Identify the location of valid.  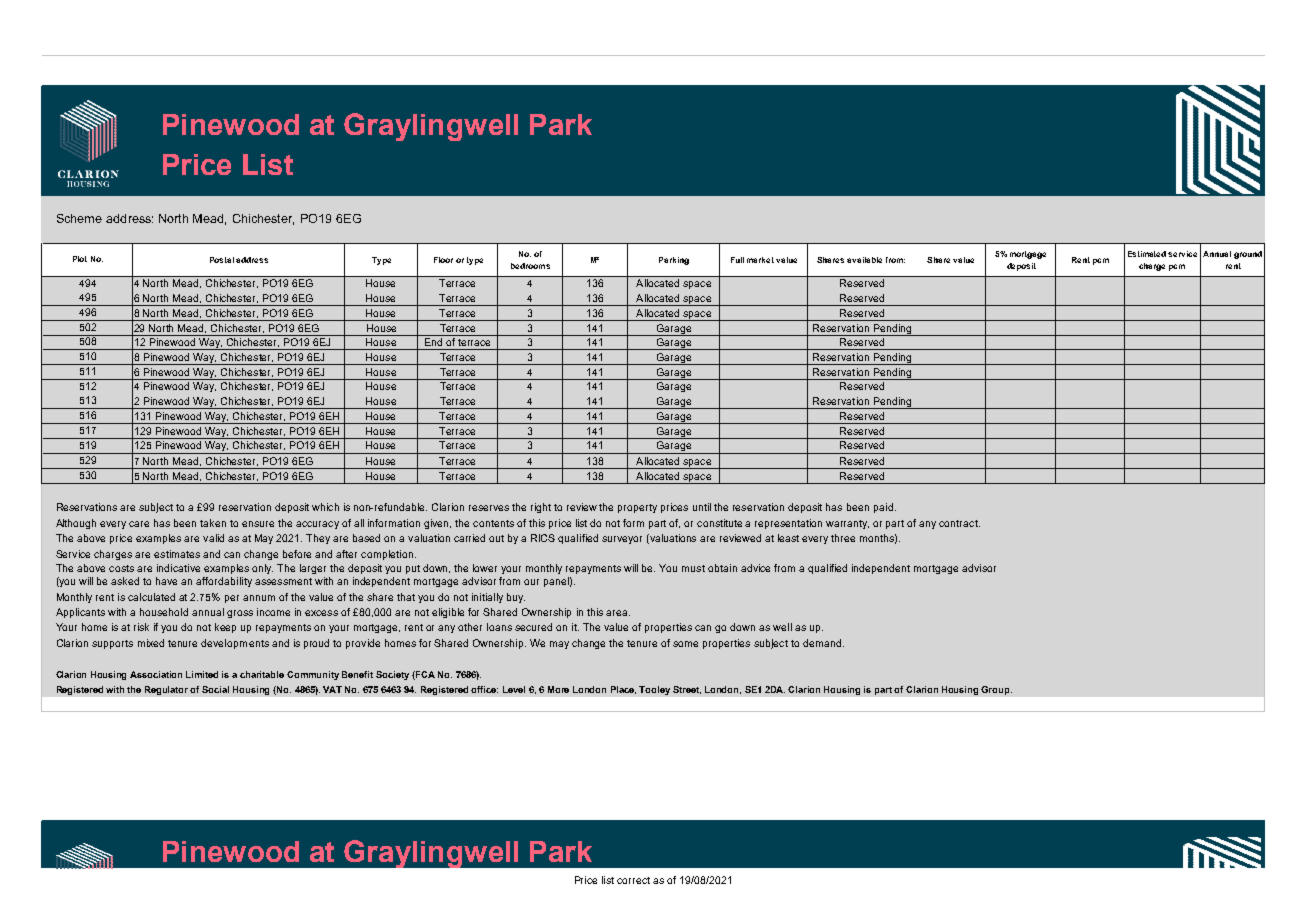
(213, 538).
